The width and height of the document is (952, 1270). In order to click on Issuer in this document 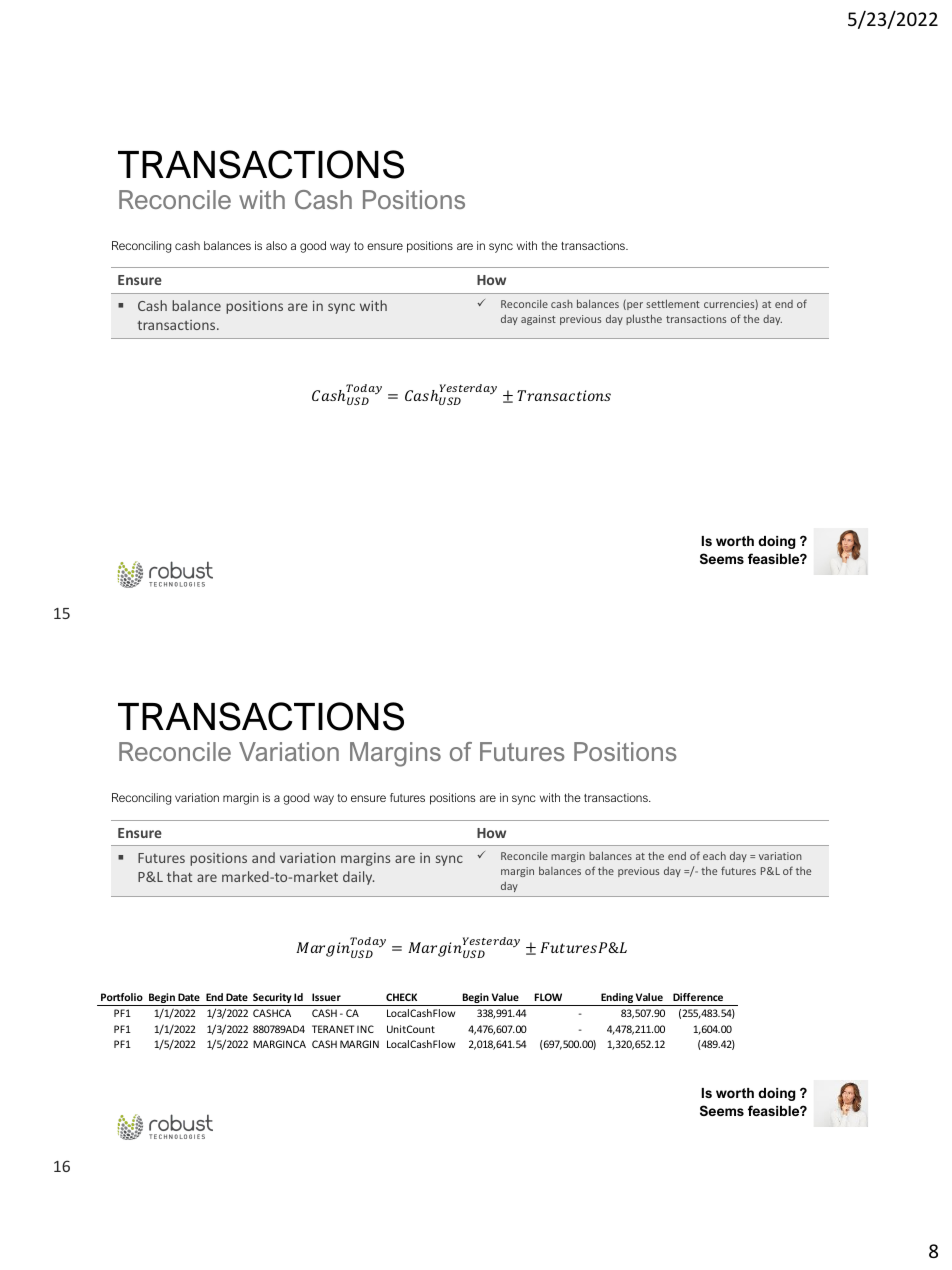, I will do `click(326, 997)`.
